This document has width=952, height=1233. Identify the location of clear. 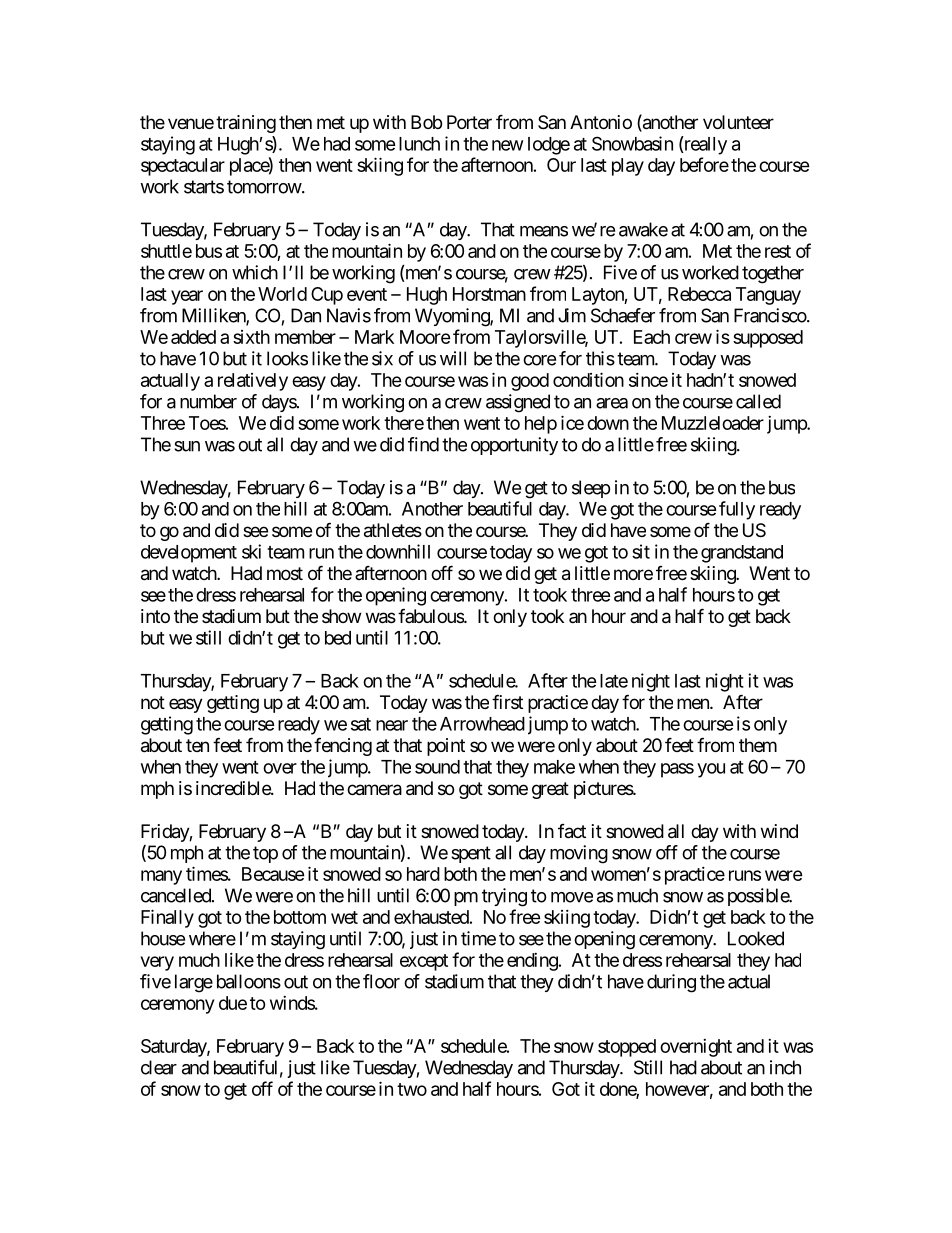
(159, 1067).
